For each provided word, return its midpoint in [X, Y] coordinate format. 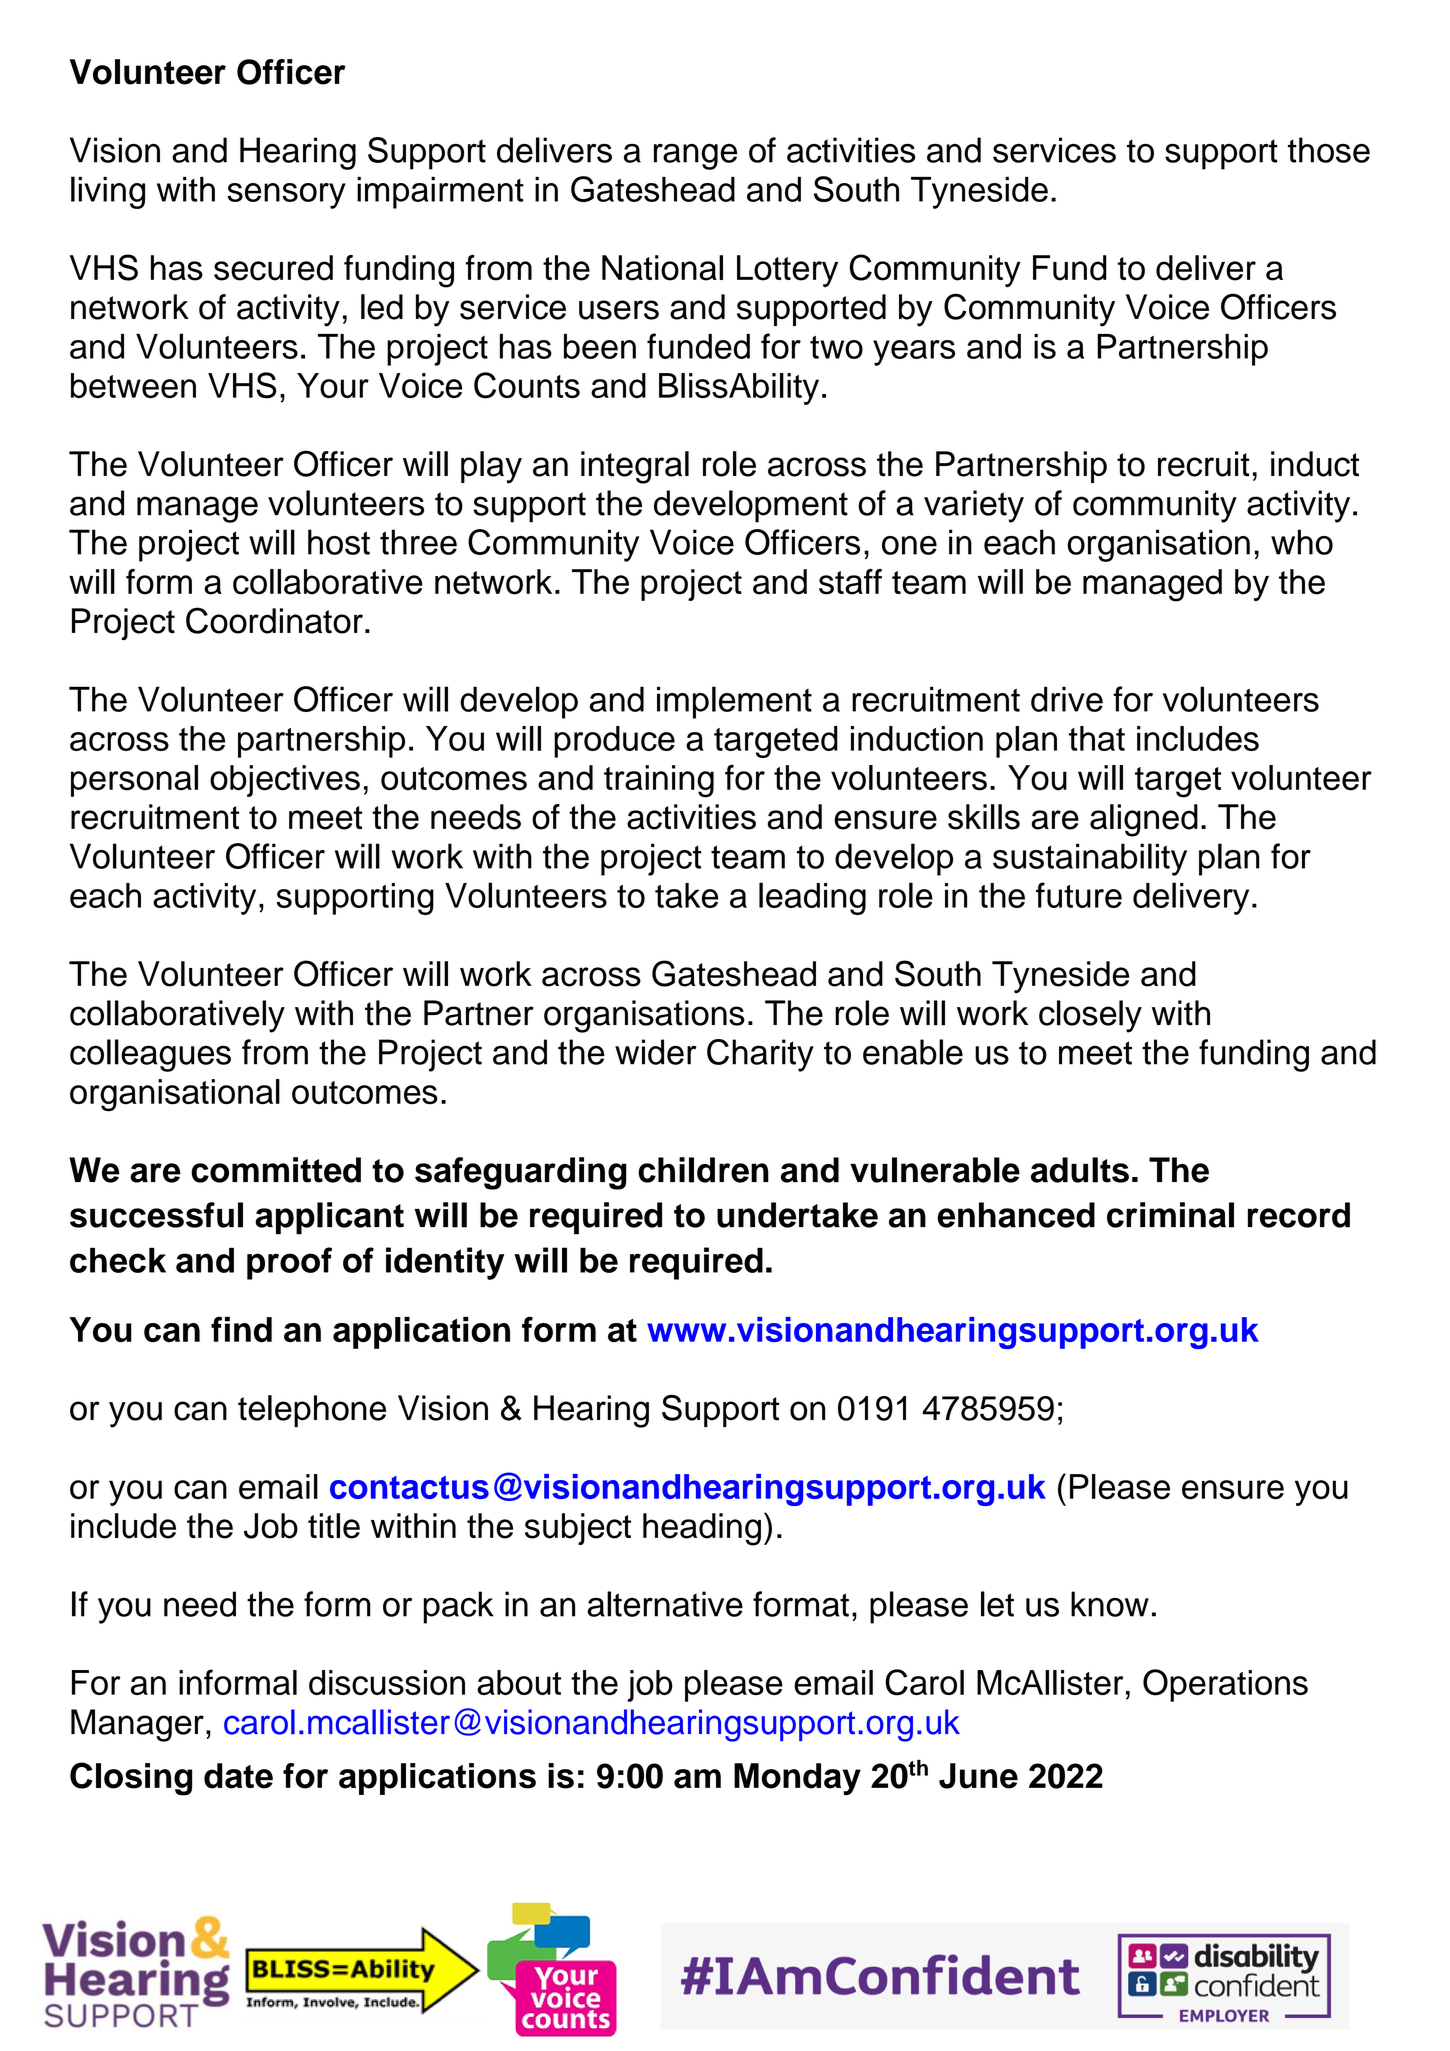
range [695, 156]
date [238, 1776]
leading [812, 898]
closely [1090, 1016]
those [1329, 150]
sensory [286, 196]
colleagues [150, 1055]
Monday [797, 1779]
